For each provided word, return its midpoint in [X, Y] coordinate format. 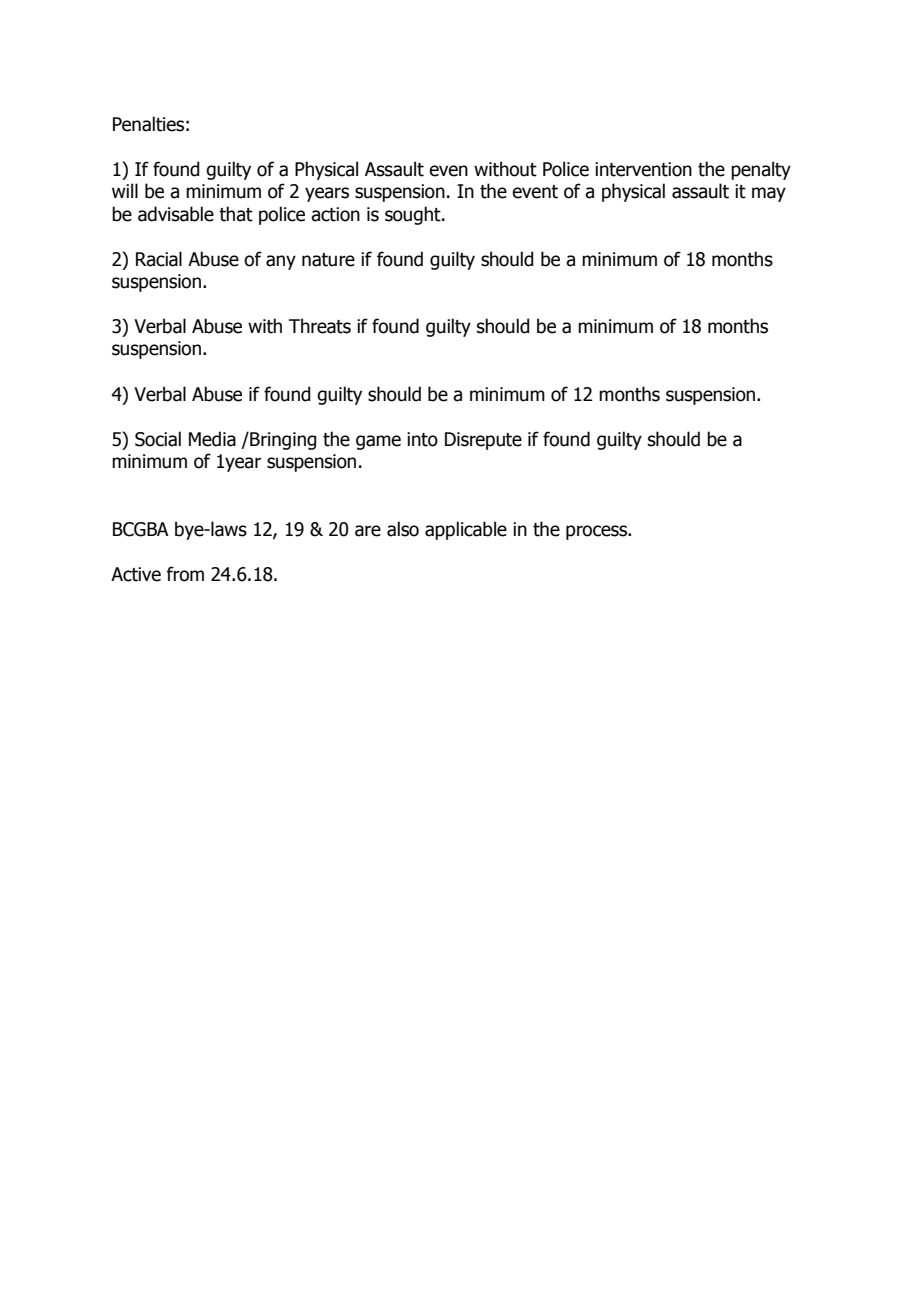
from [185, 574]
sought [414, 215]
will [125, 190]
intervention [643, 169]
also [403, 529]
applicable [466, 530]
